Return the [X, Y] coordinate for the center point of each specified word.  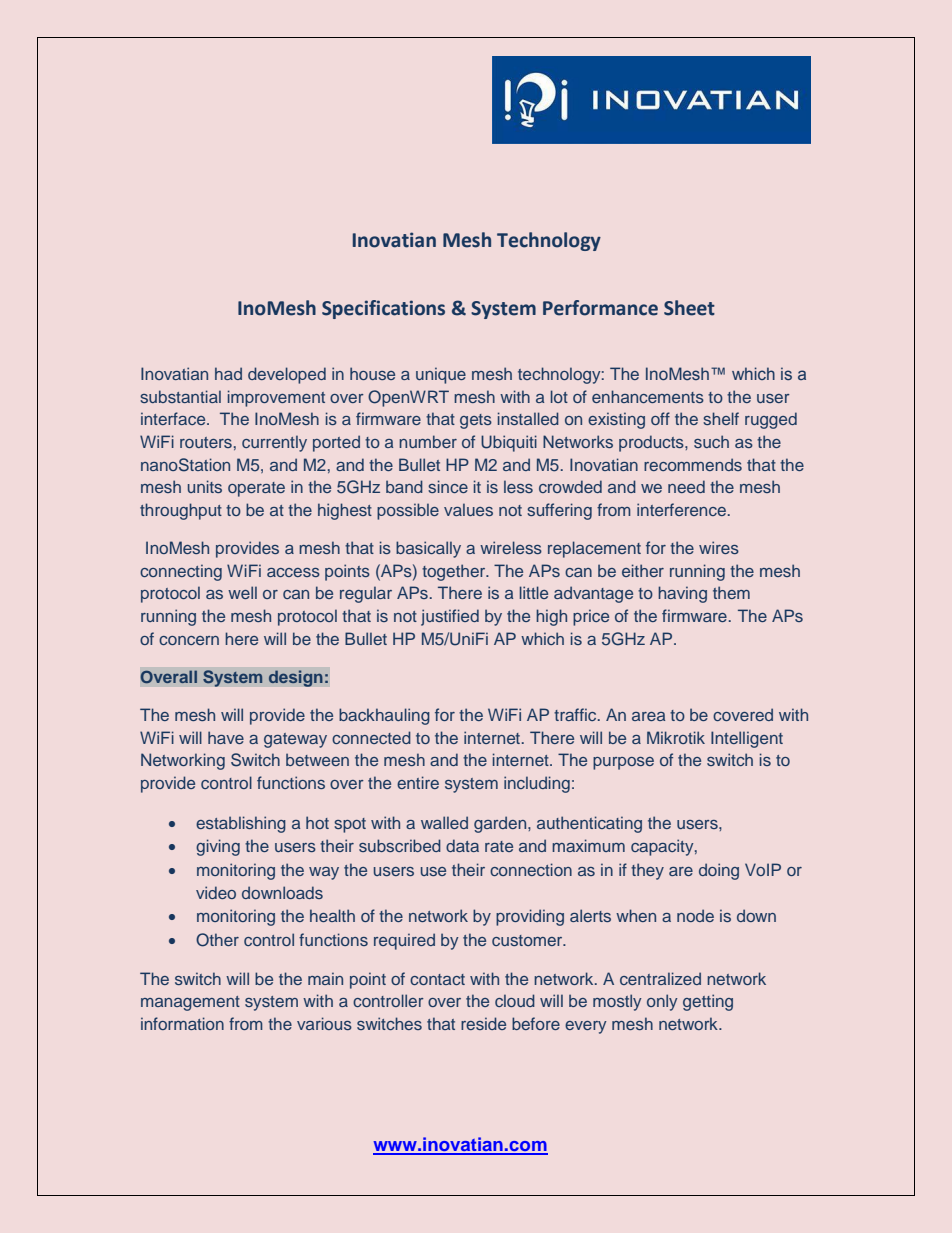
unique [441, 375]
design [295, 678]
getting [708, 1002]
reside [483, 1023]
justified [450, 617]
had [228, 373]
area [648, 716]
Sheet [689, 308]
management [190, 1003]
